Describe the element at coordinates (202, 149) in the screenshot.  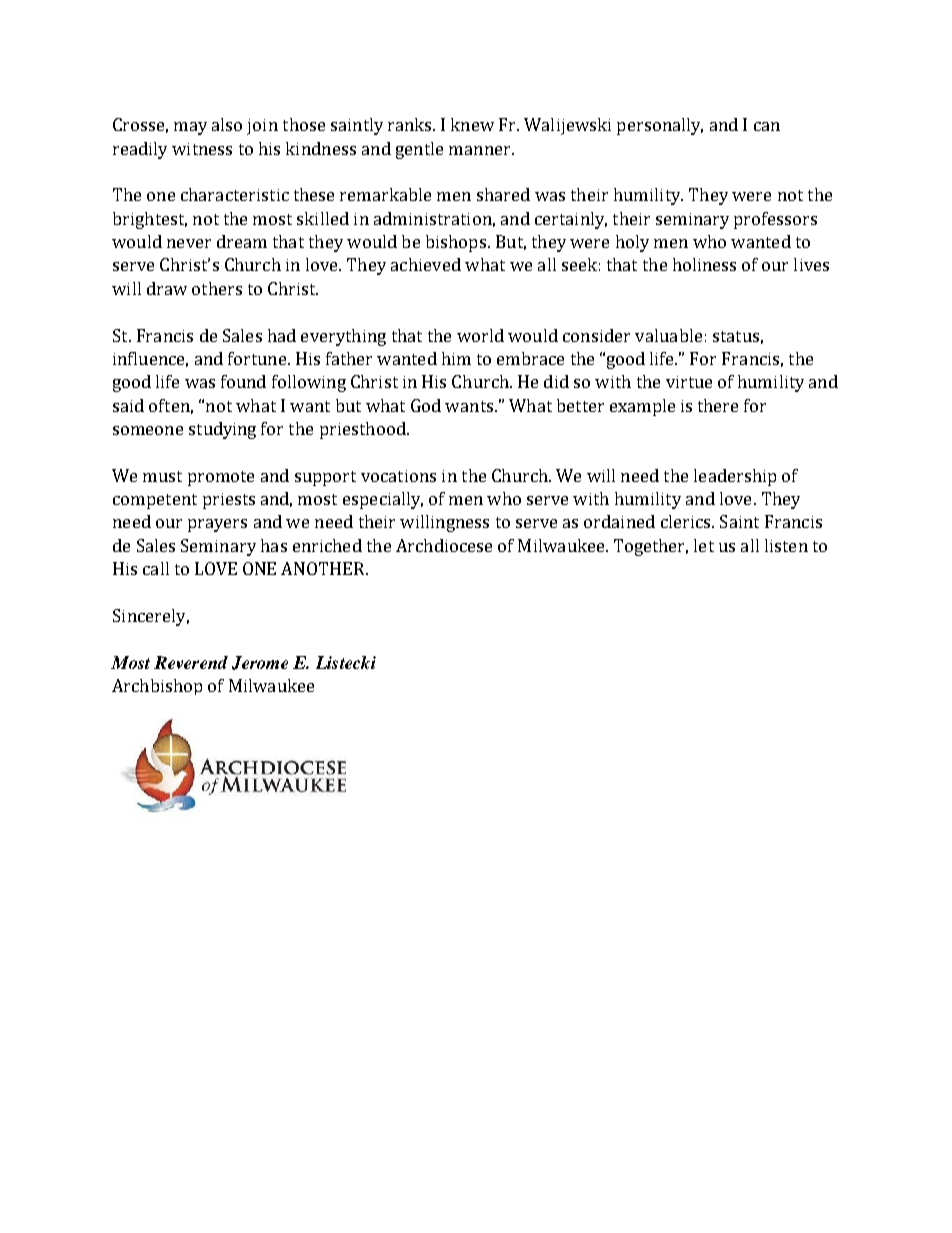
I see `witness` at that location.
